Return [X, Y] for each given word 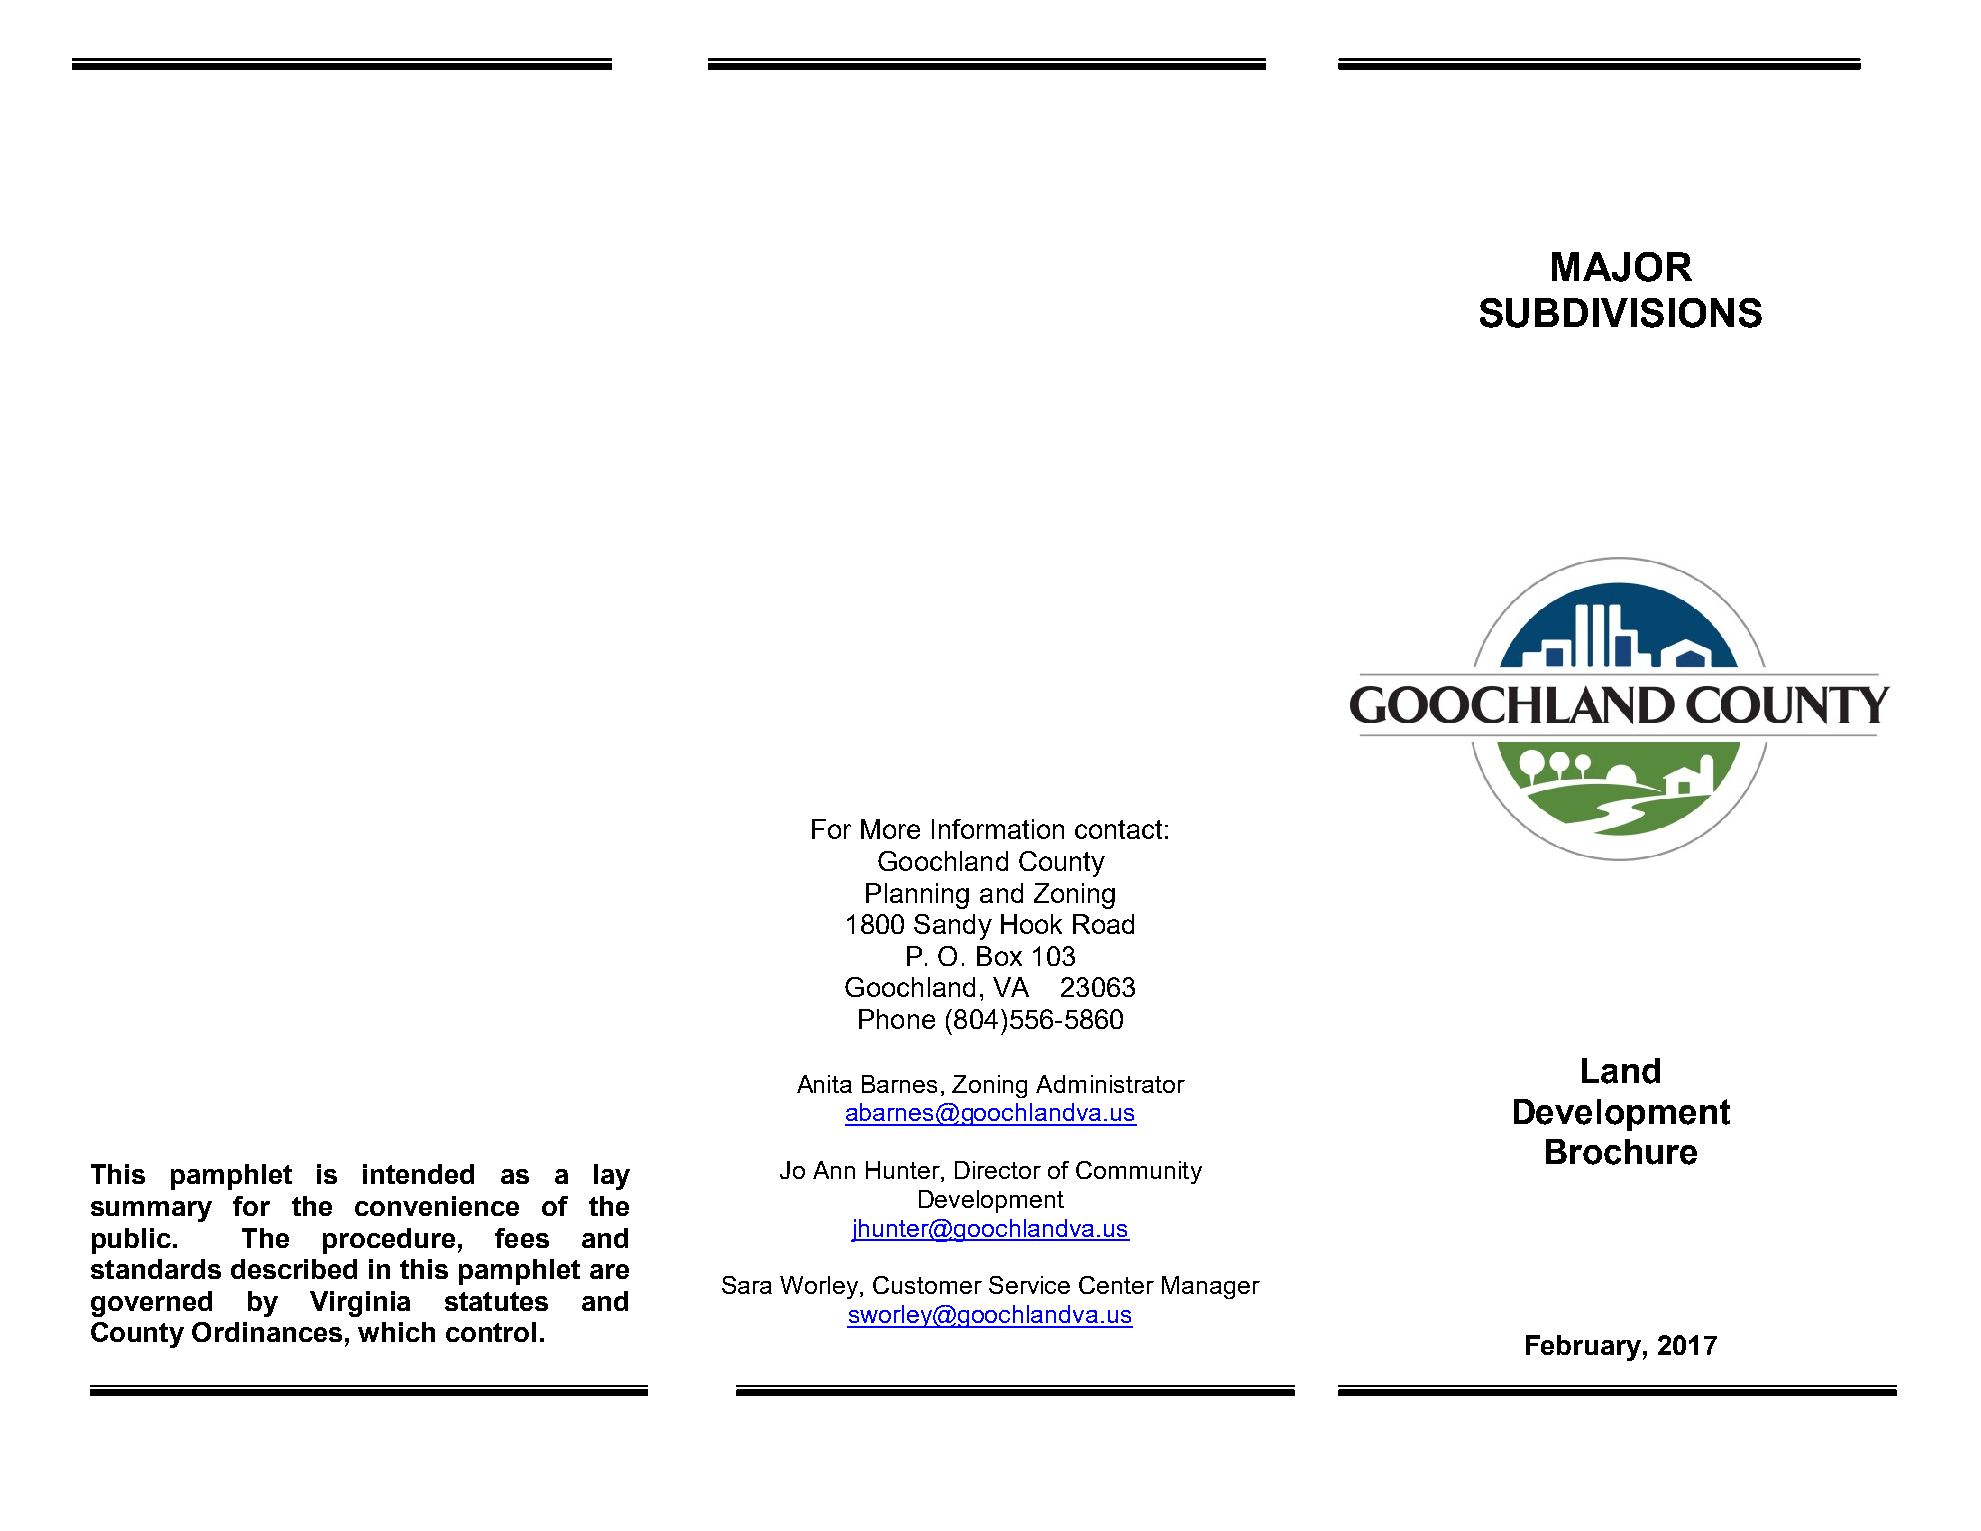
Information [998, 829]
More [890, 829]
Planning [917, 896]
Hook [1031, 924]
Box [999, 956]
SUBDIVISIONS [1621, 313]
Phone [897, 1019]
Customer [927, 1285]
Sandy [953, 927]
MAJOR [1622, 267]
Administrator [1110, 1084]
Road [1103, 924]
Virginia [360, 1304]
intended [418, 1174]
